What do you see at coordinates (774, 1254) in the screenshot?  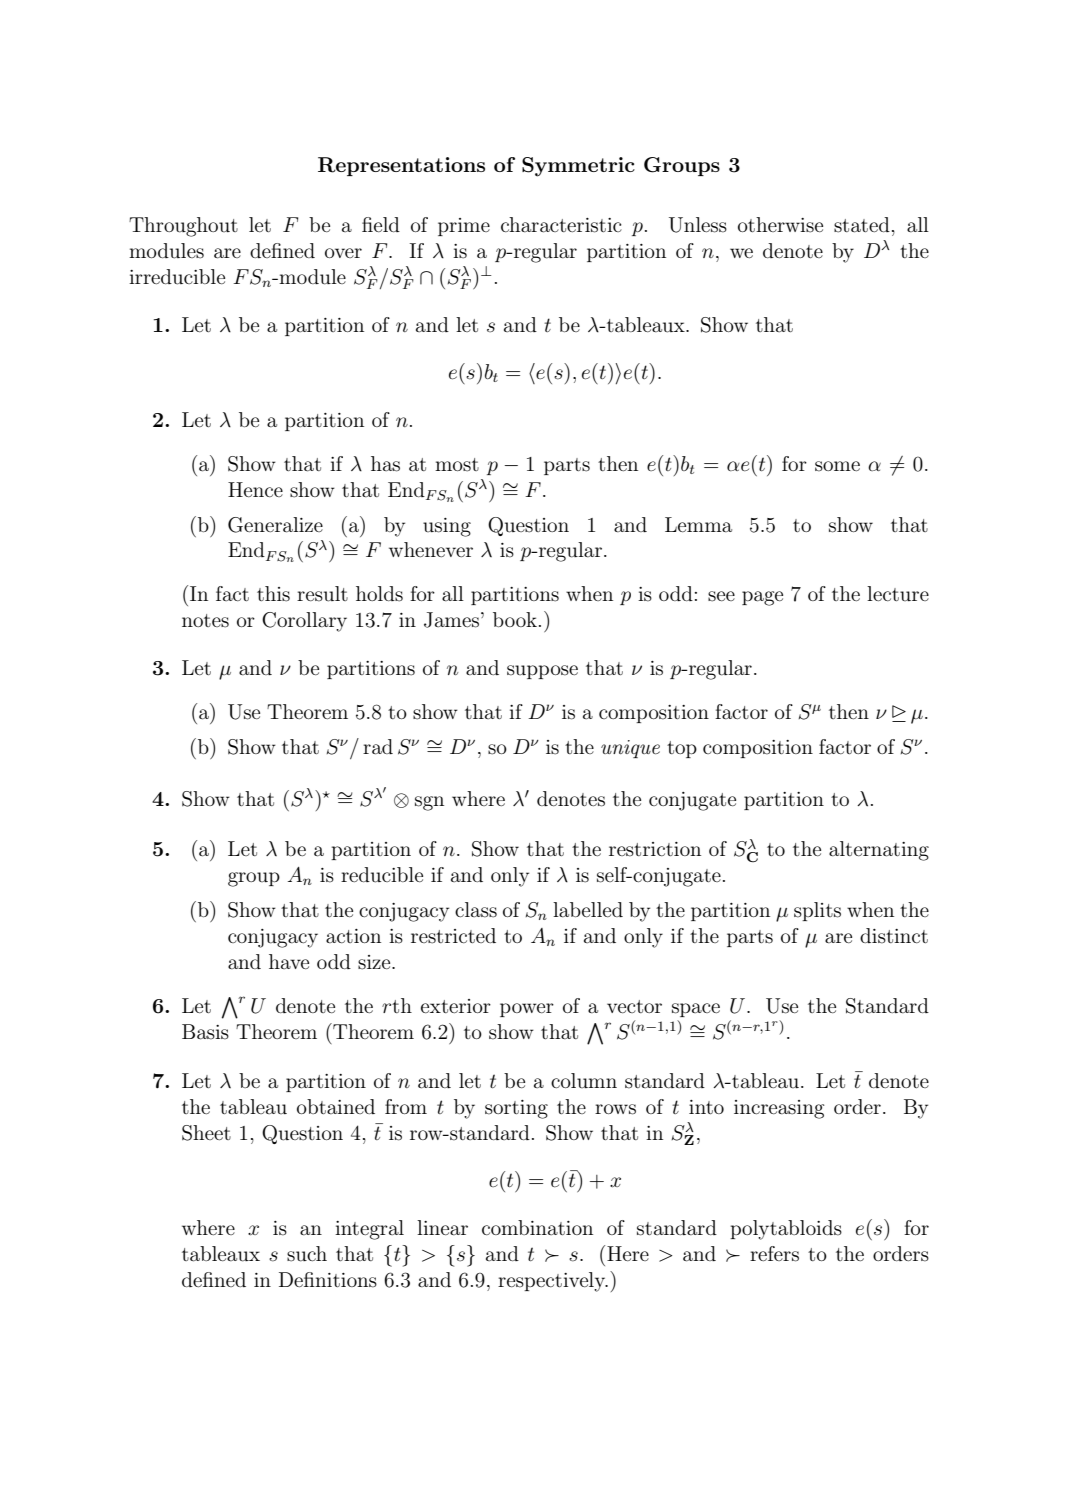 I see `refers` at bounding box center [774, 1254].
